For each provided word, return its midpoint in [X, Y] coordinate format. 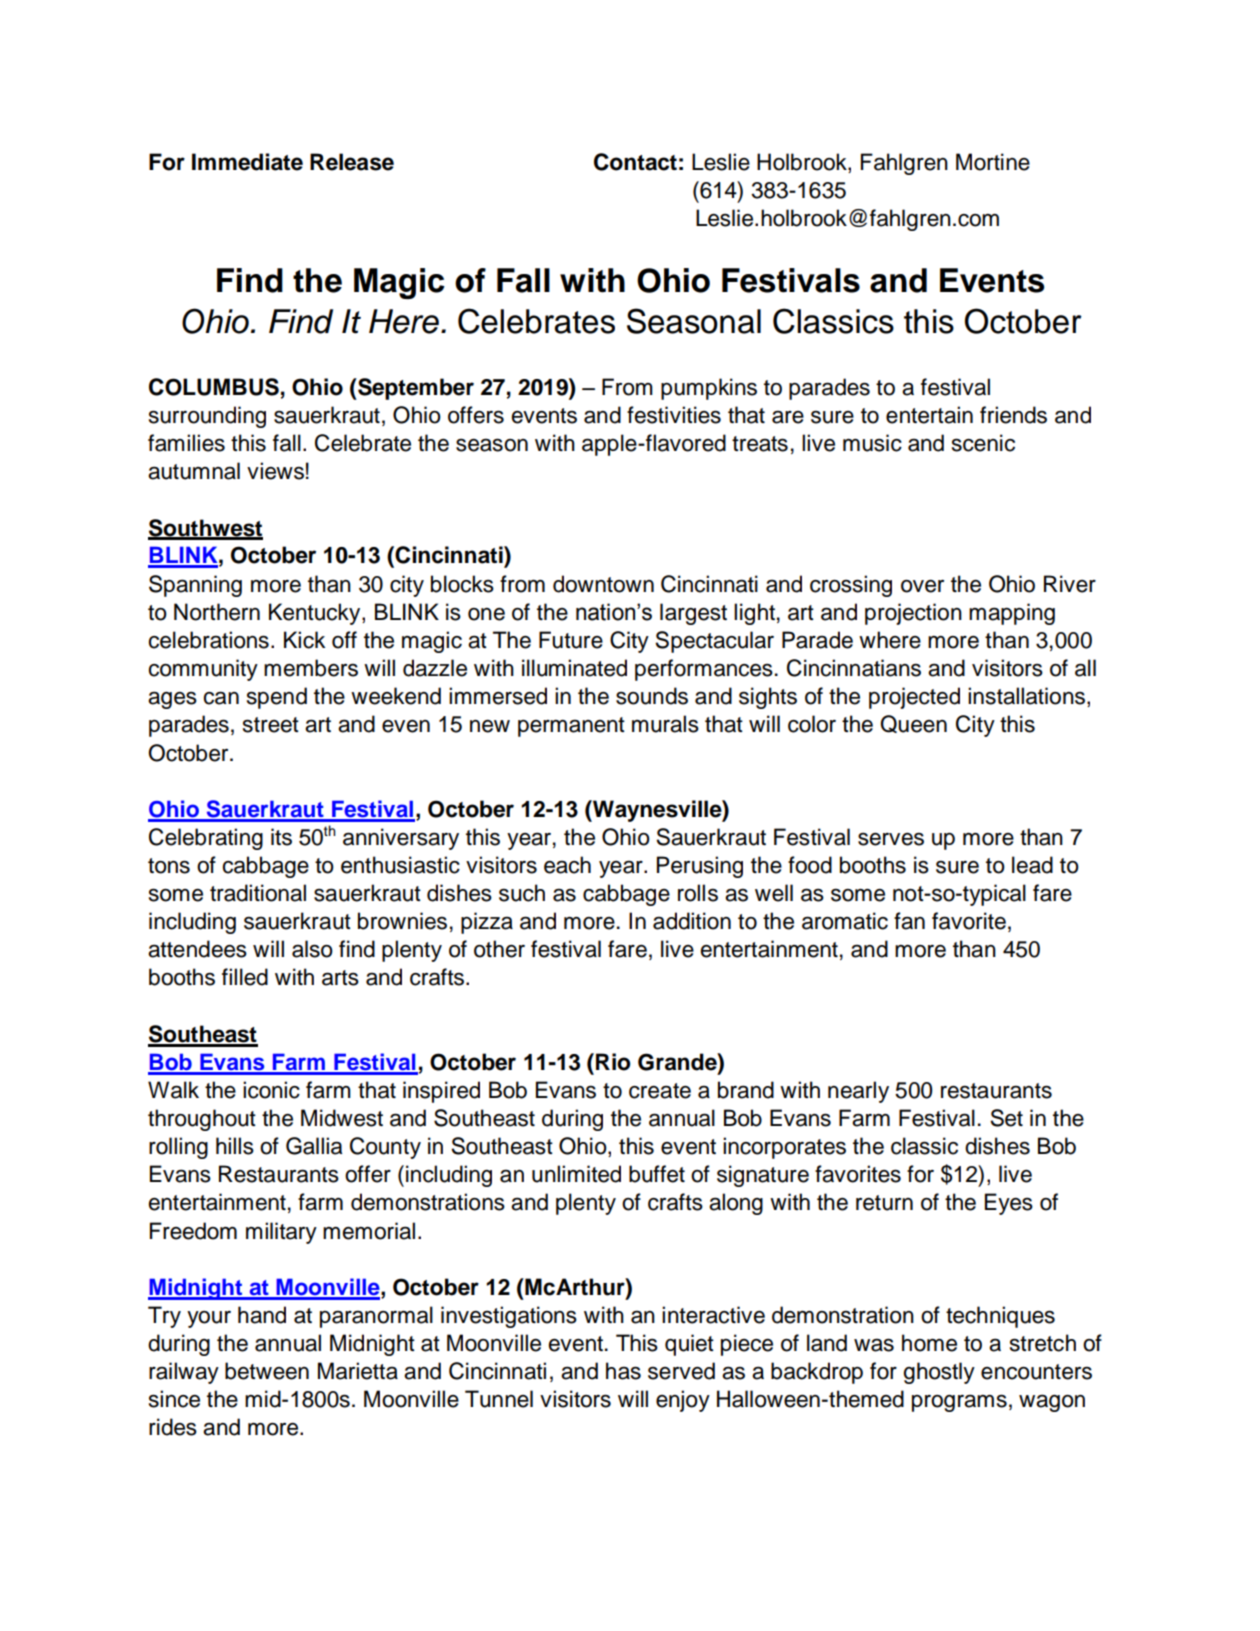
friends [1013, 415]
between [267, 1371]
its [281, 837]
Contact [635, 162]
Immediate [247, 162]
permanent [571, 727]
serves [891, 839]
